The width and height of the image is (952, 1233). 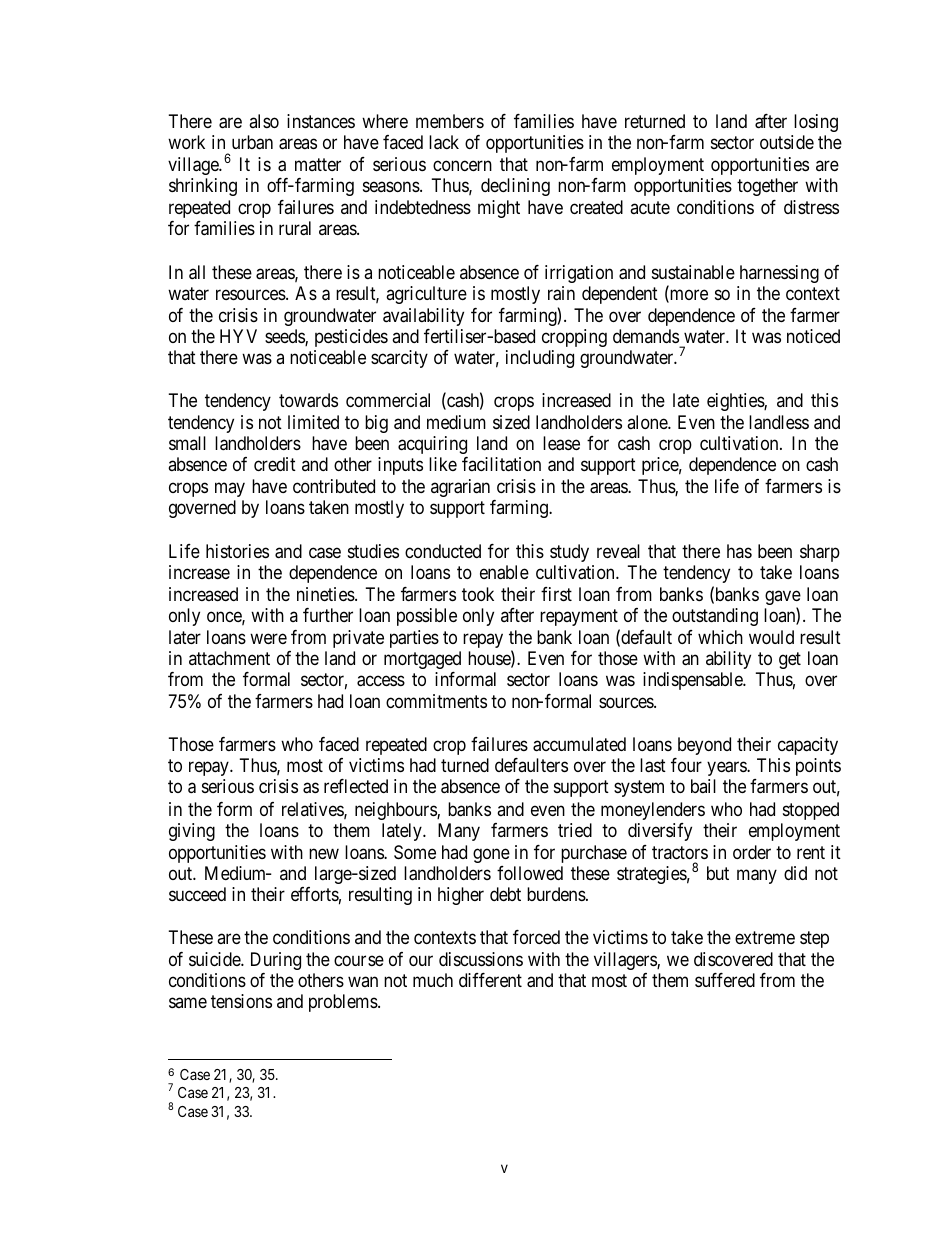 What do you see at coordinates (436, 701) in the image?
I see `commitments` at bounding box center [436, 701].
